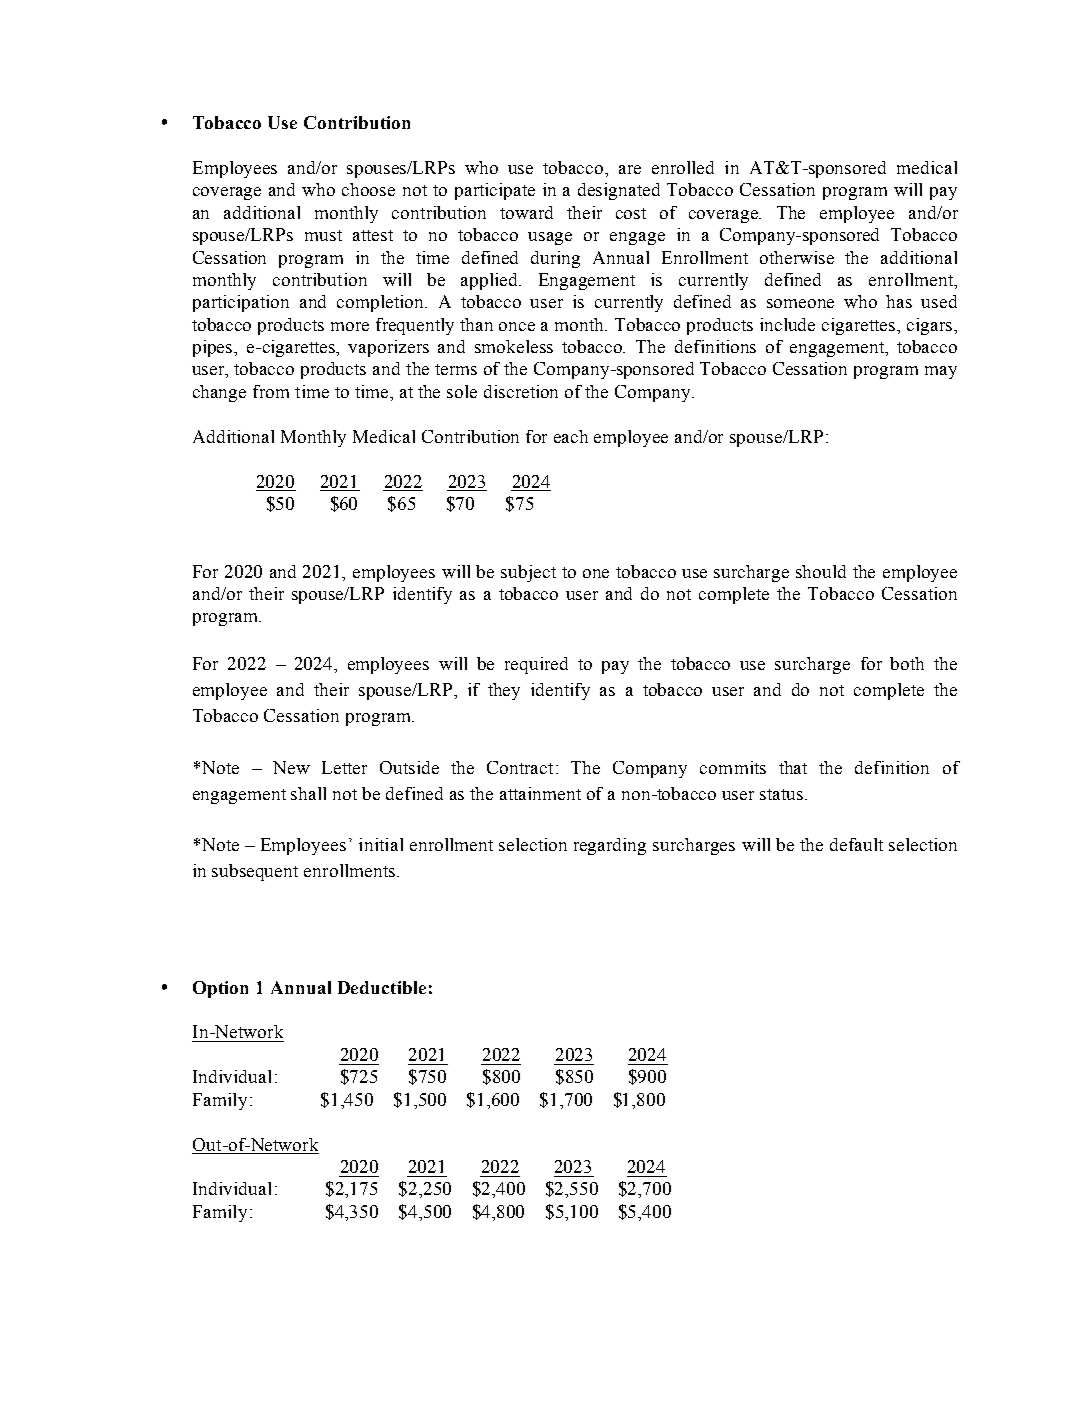 This screenshot has width=1085, height=1404. Describe the element at coordinates (536, 665) in the screenshot. I see `required` at that location.
